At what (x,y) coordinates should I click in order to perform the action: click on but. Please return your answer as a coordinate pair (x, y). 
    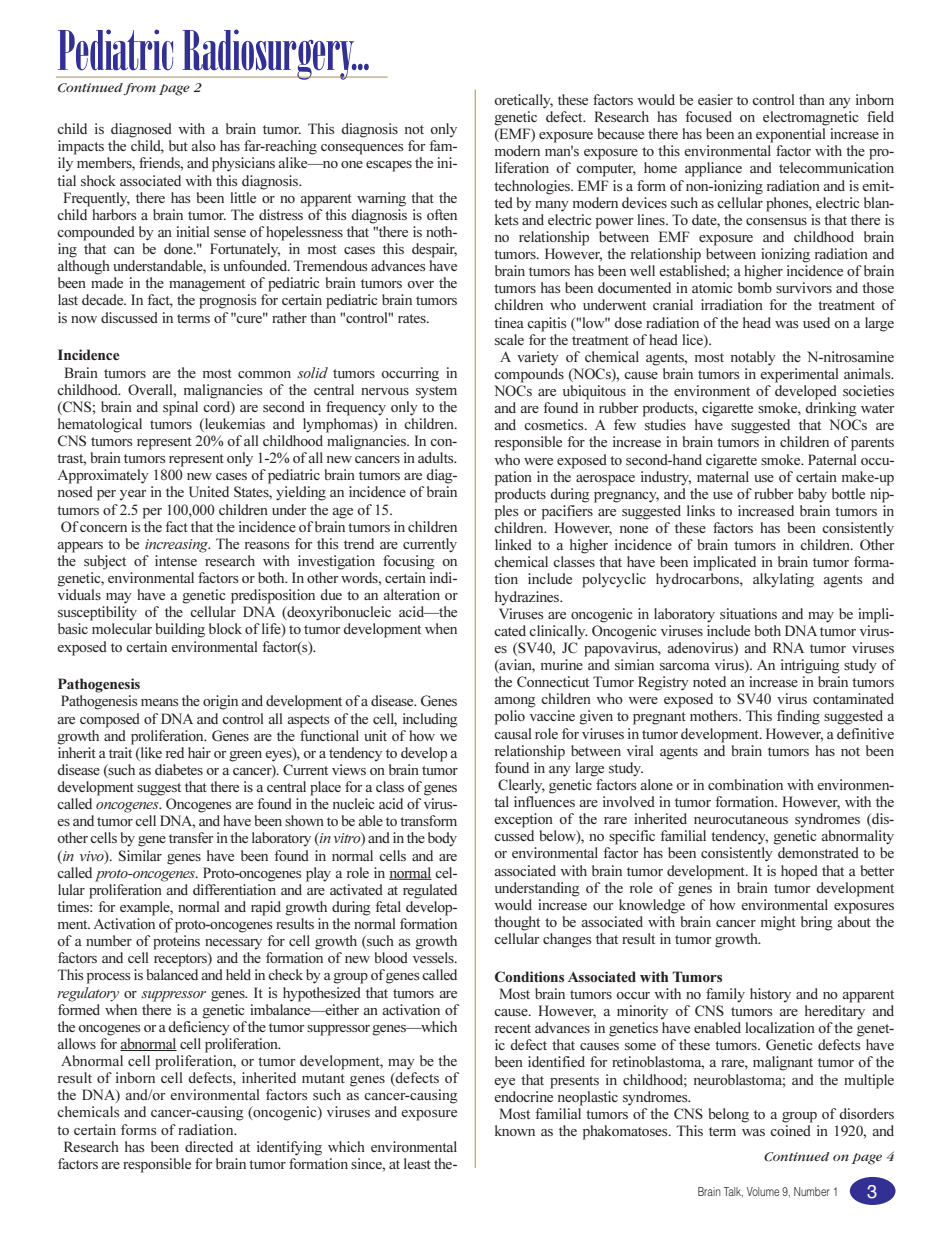
    Looking at the image, I should click on (178, 145).
